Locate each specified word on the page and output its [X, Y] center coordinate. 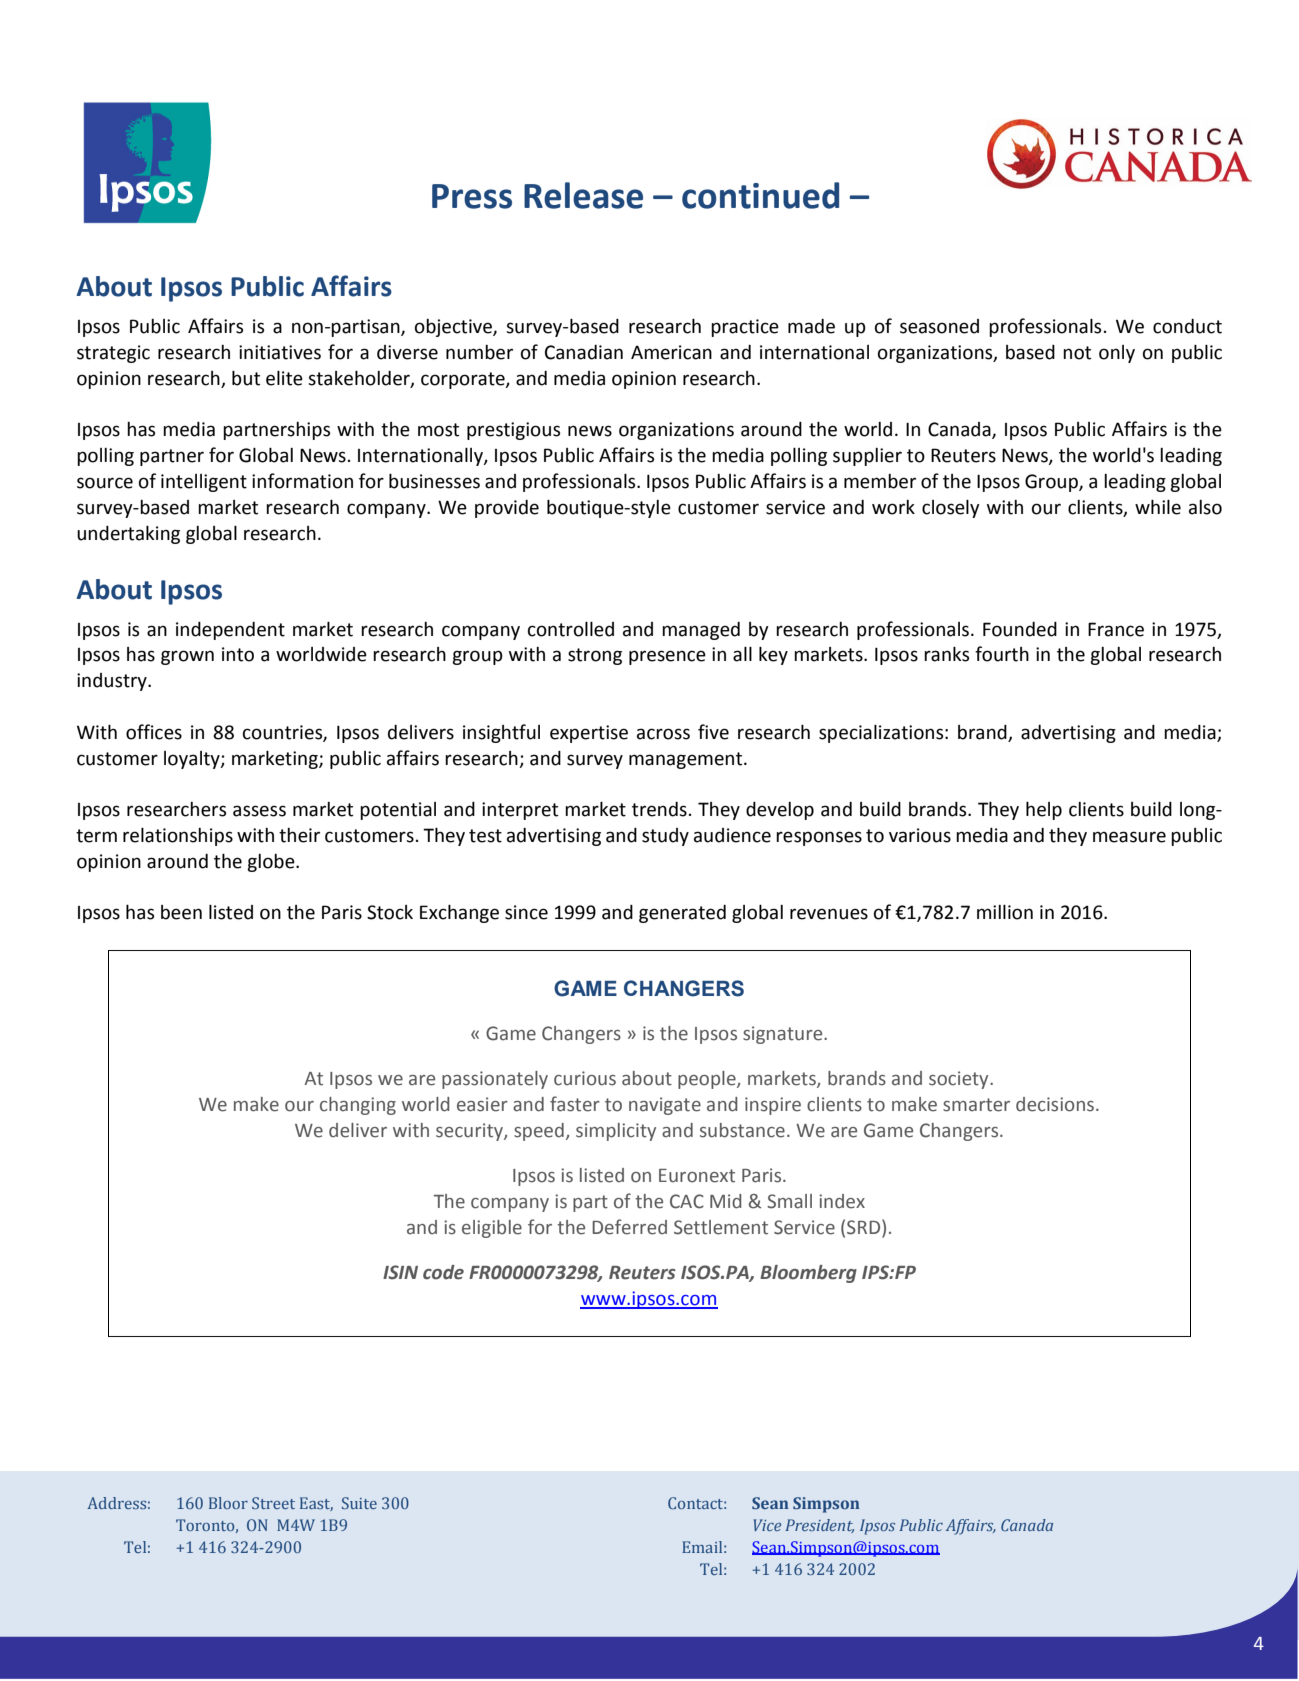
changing [358, 1106]
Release [583, 195]
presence [667, 657]
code [443, 1272]
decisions [1055, 1104]
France [1116, 629]
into [238, 654]
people [708, 1080]
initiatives [280, 352]
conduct [1187, 326]
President [819, 1526]
